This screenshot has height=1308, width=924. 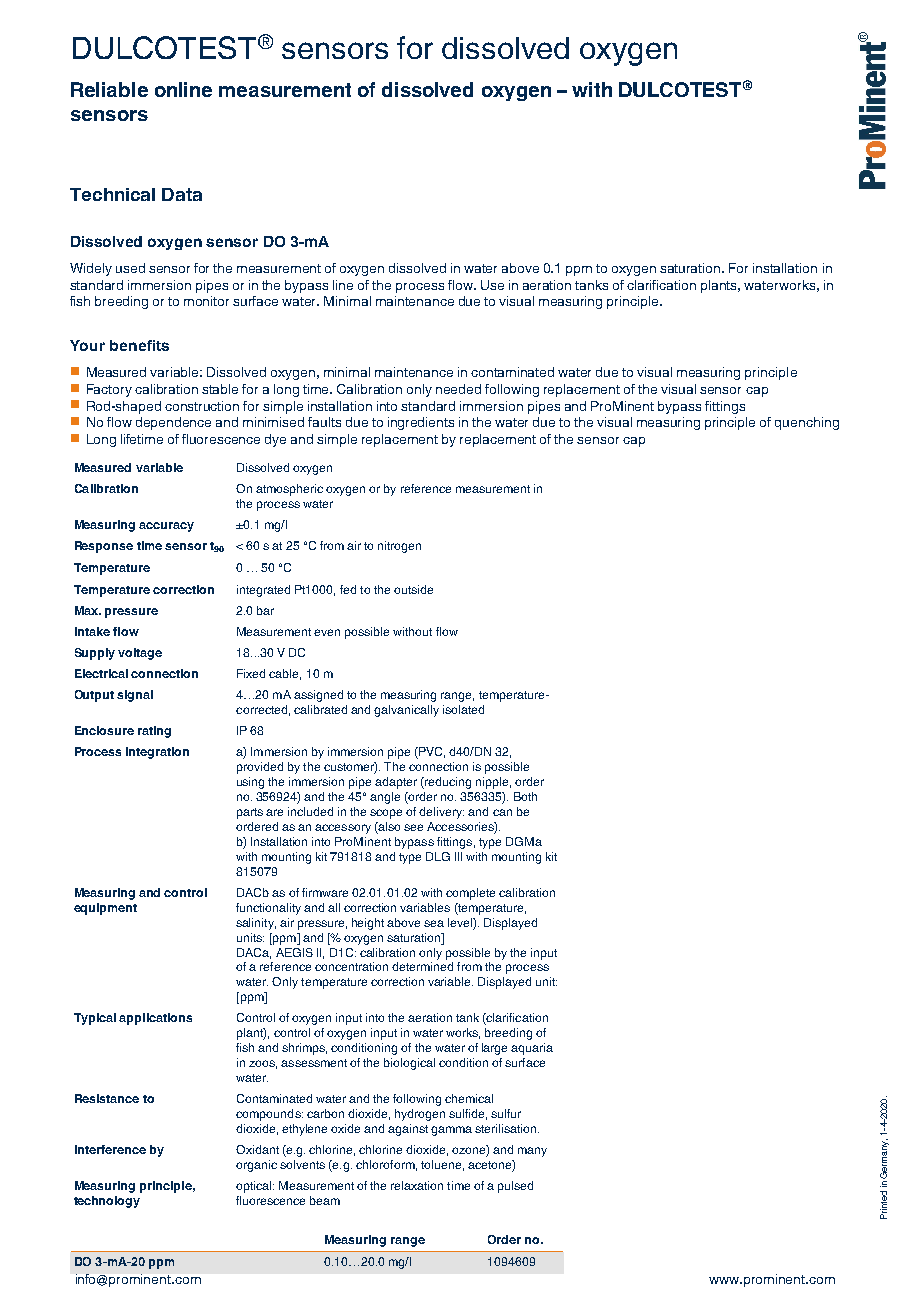 I want to click on ingredients, so click(x=421, y=423).
